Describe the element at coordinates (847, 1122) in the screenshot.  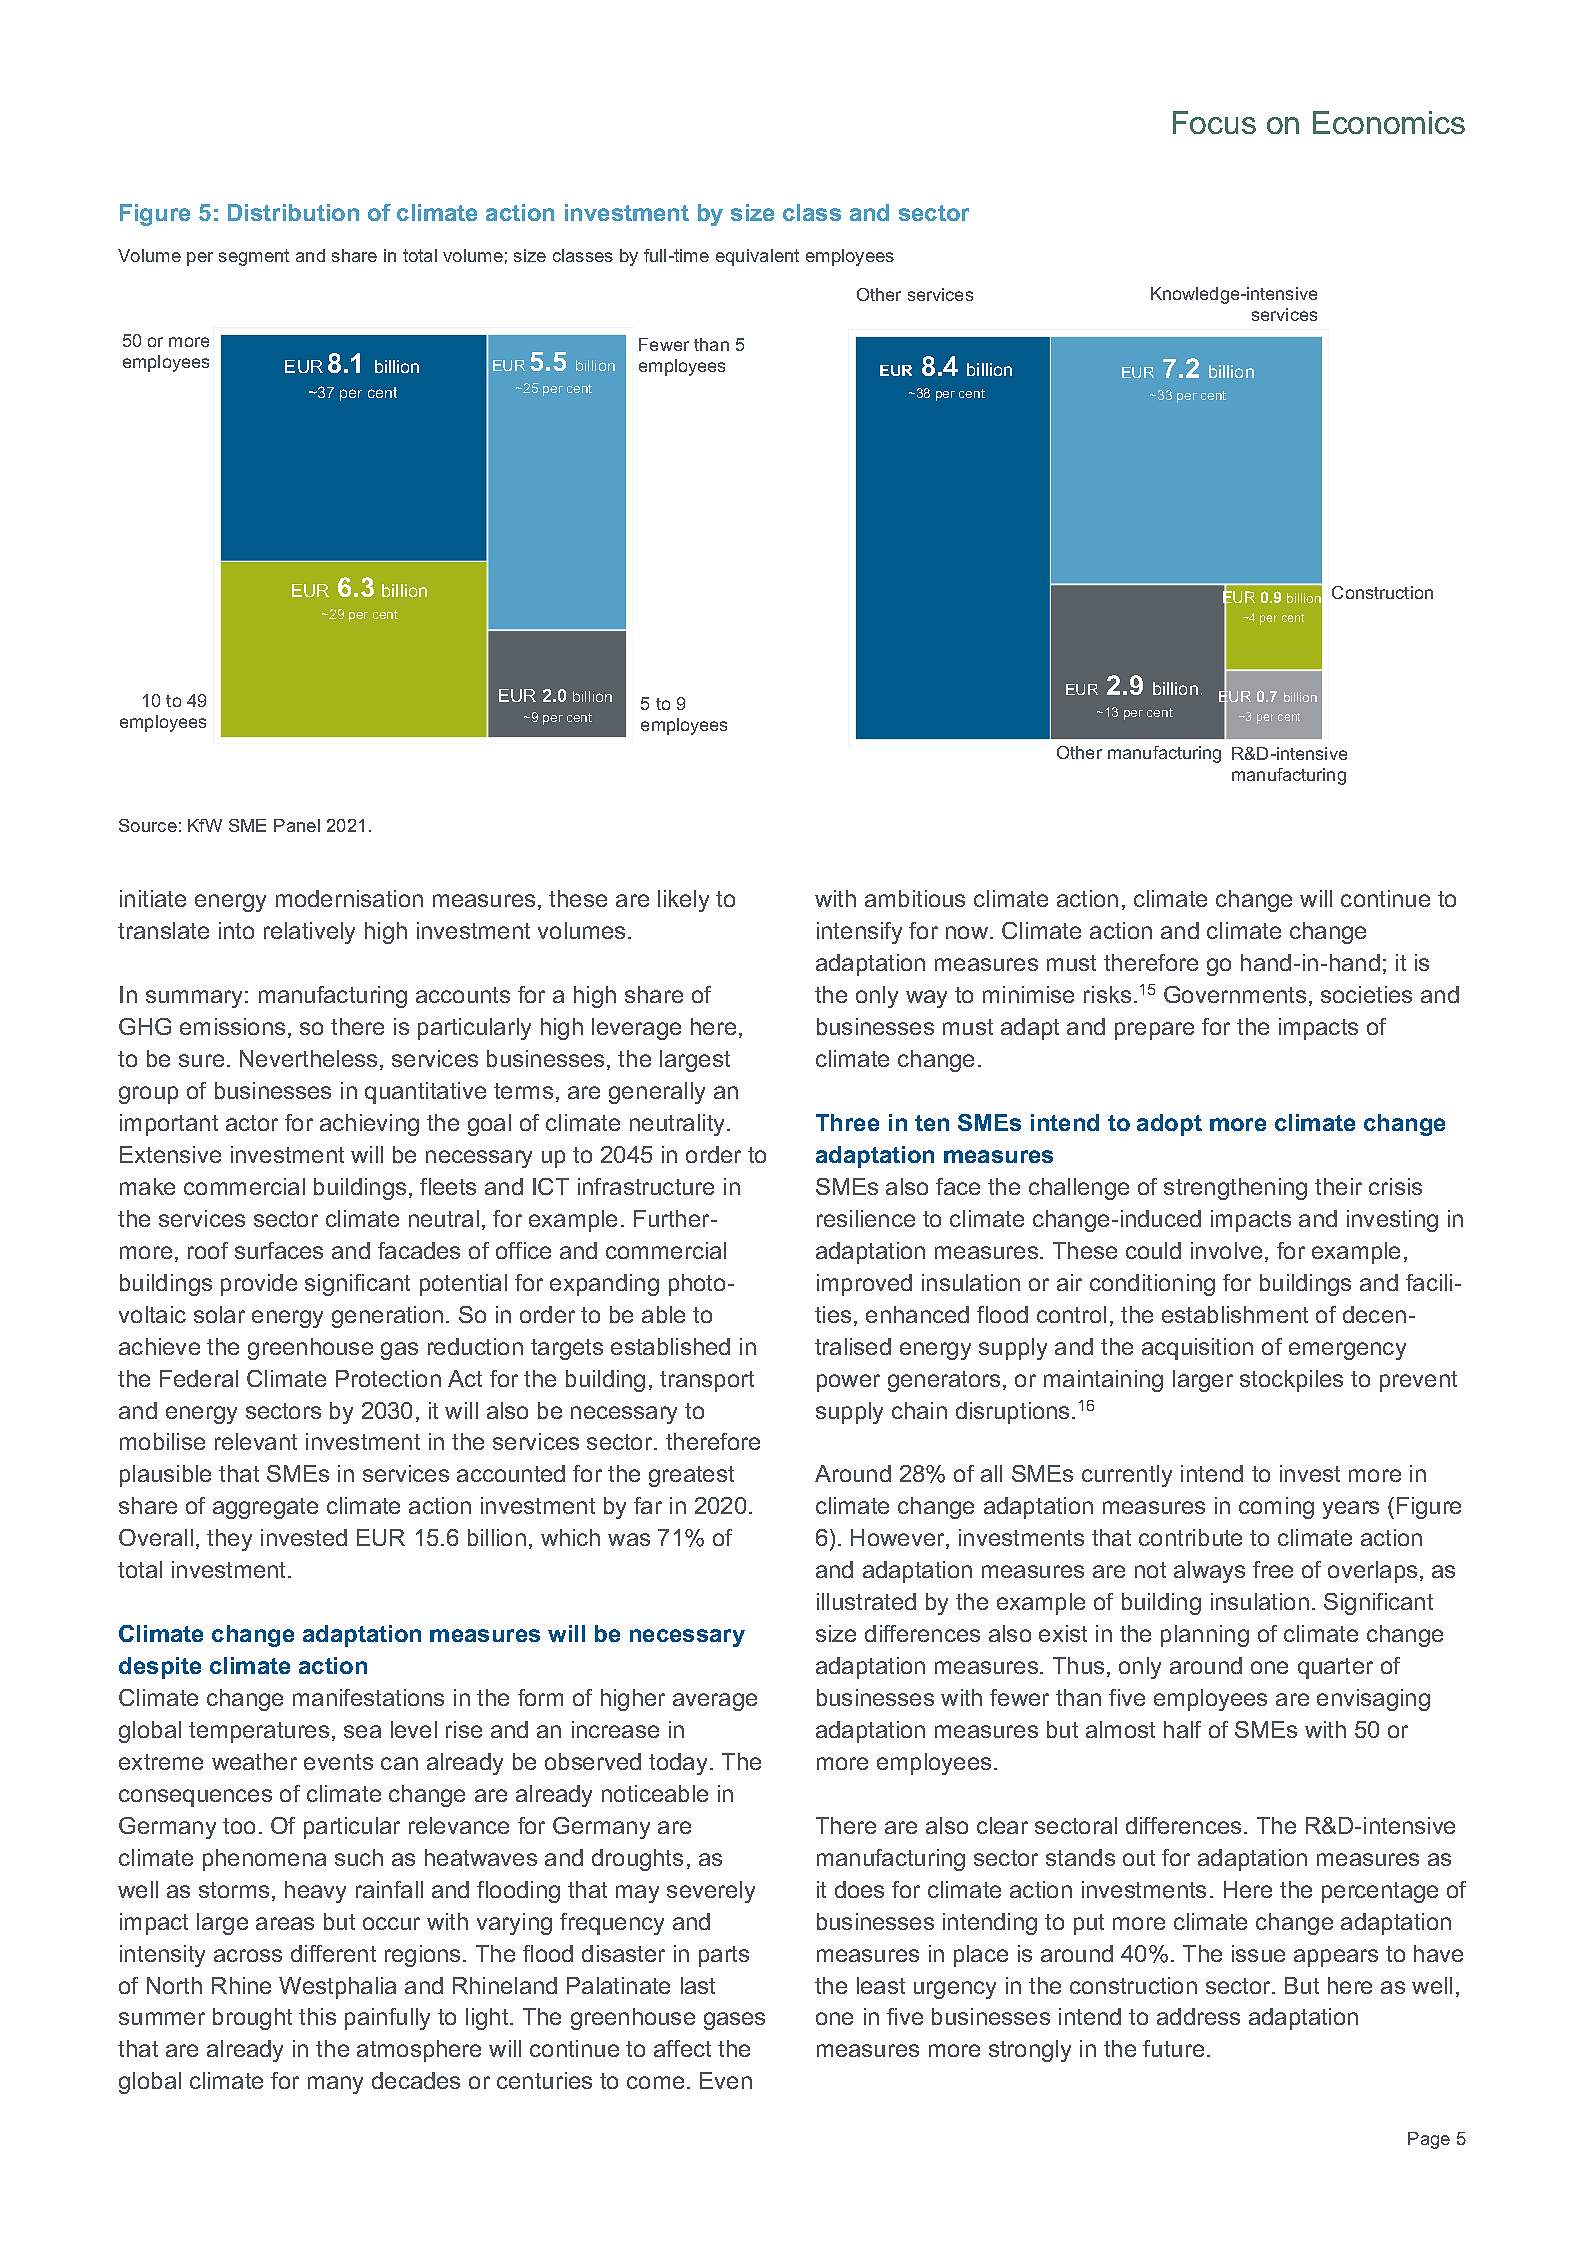
I see `Three` at that location.
